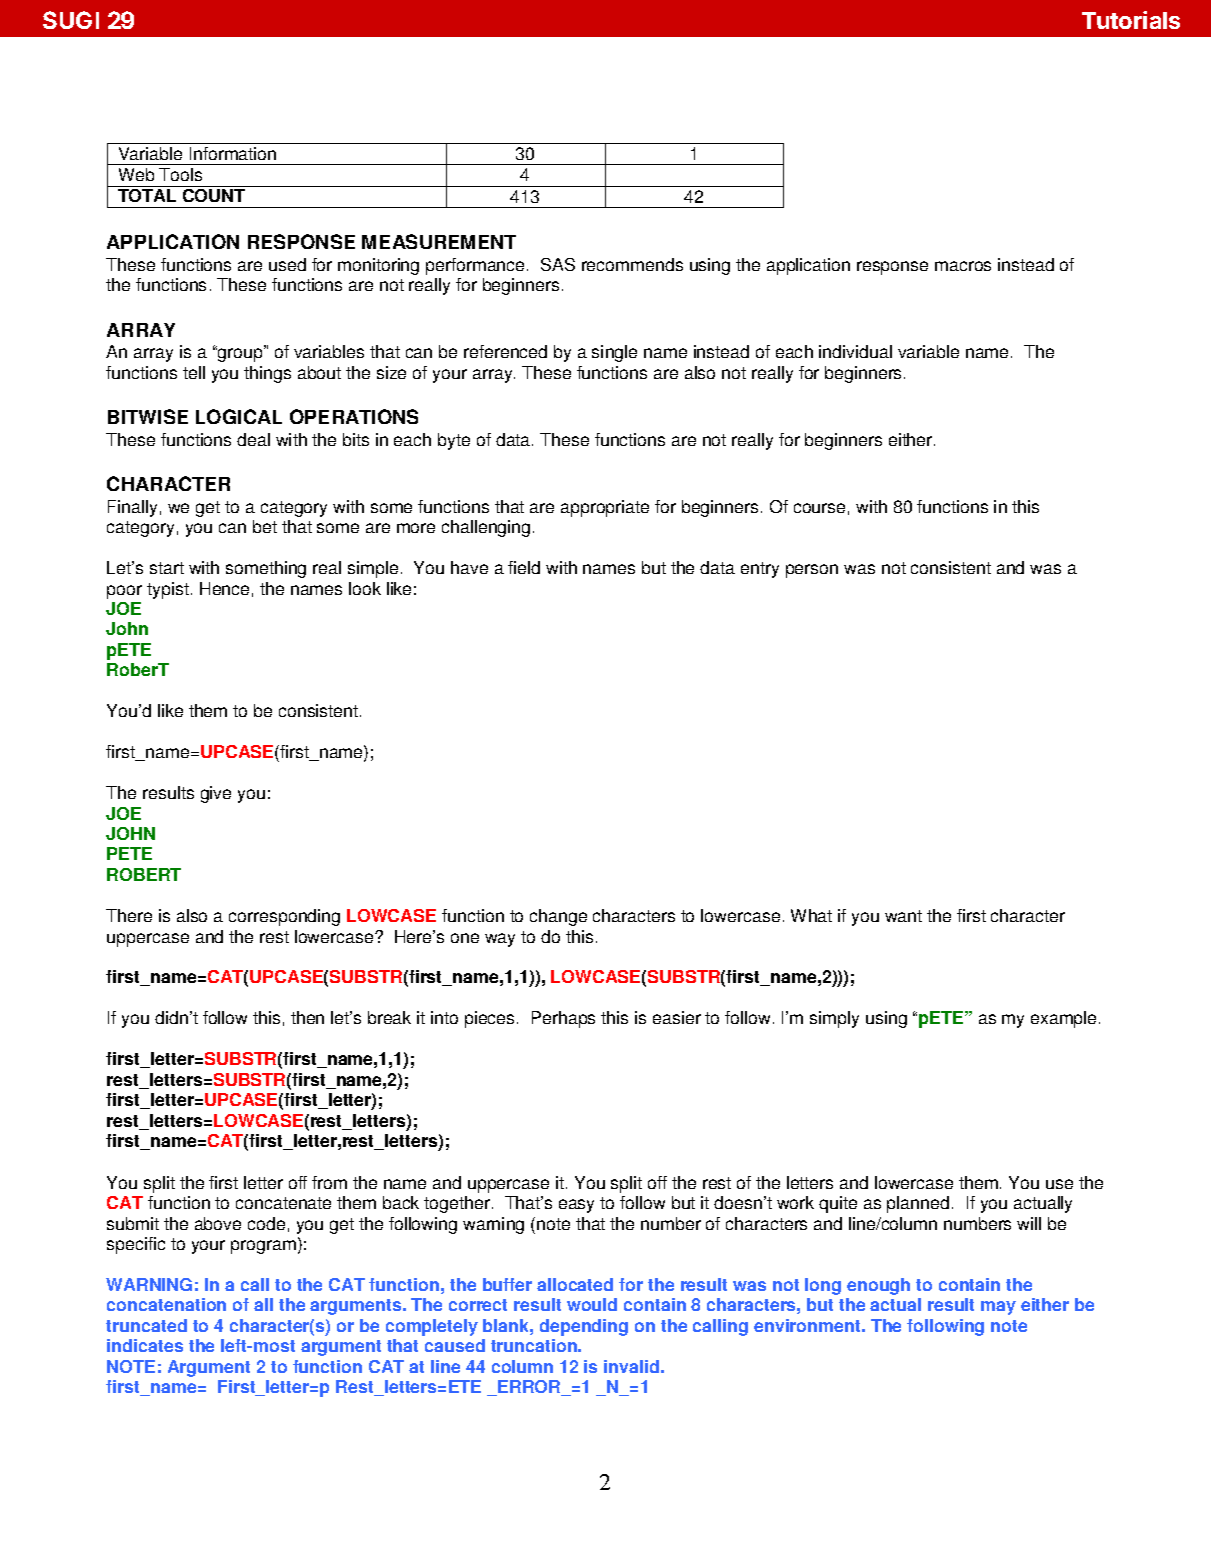  I want to click on field, so click(524, 567).
